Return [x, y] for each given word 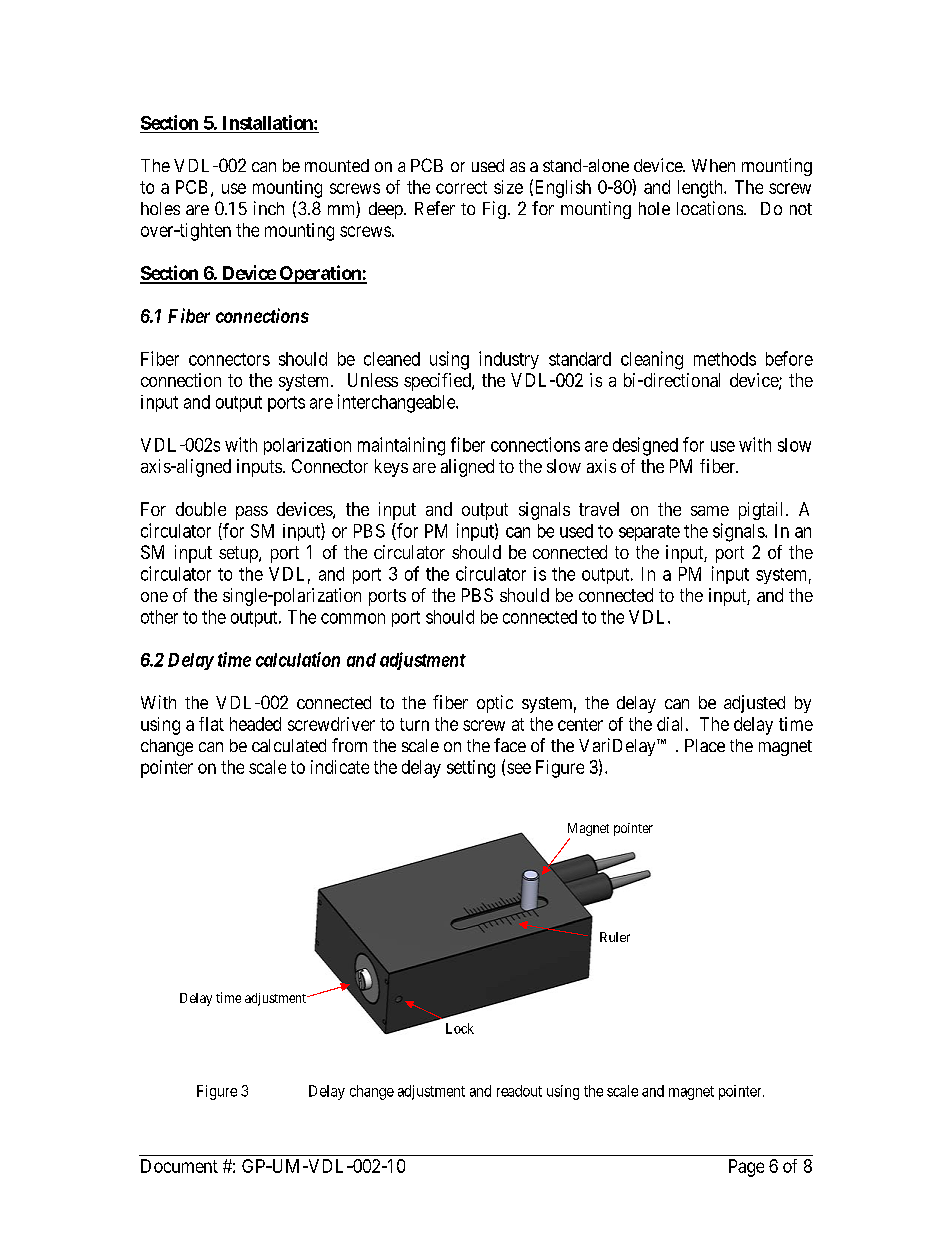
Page [746, 1168]
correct [461, 187]
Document [179, 1166]
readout [519, 1091]
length [701, 189]
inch [269, 208]
